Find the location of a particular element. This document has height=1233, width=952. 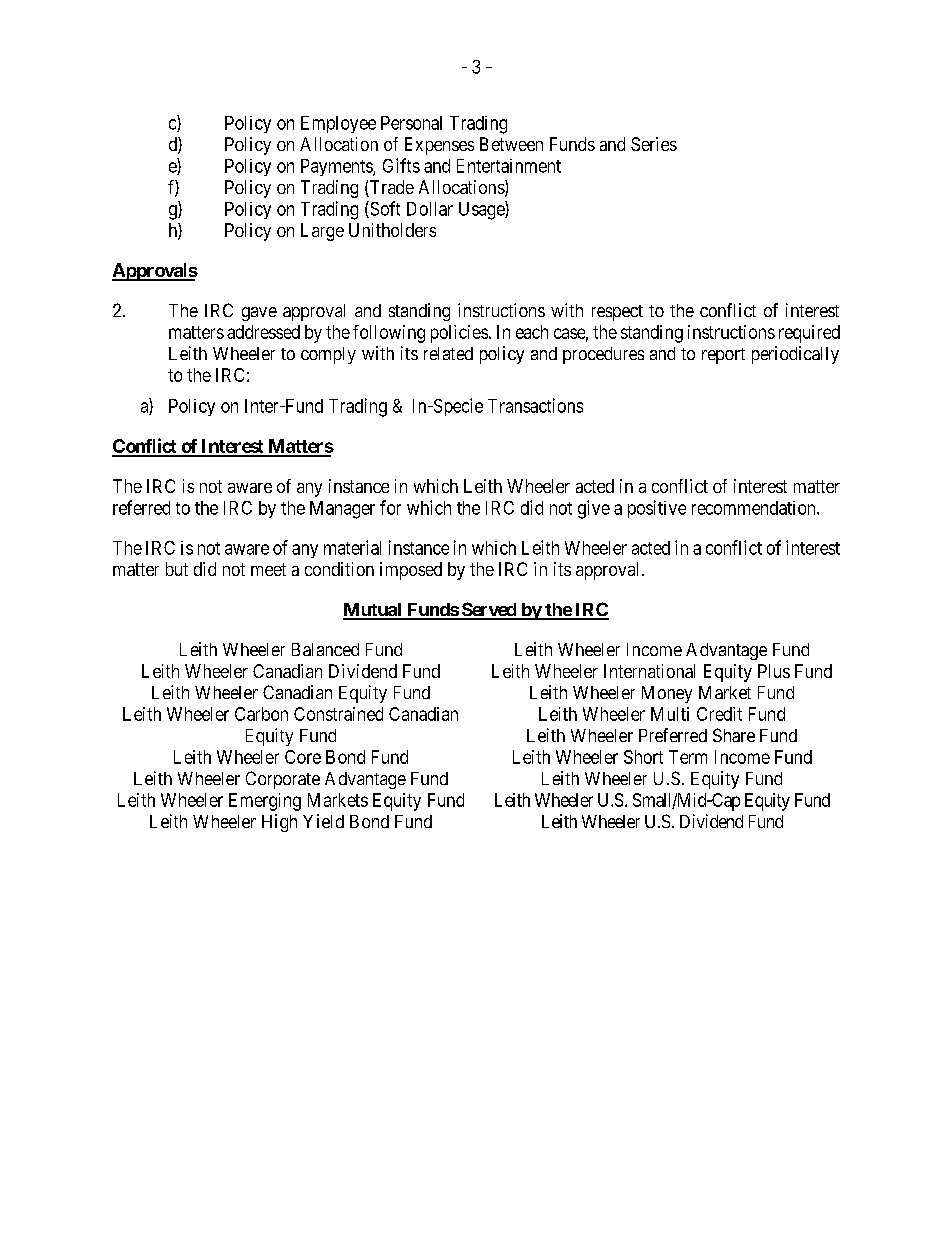

Emerging is located at coordinates (265, 802).
